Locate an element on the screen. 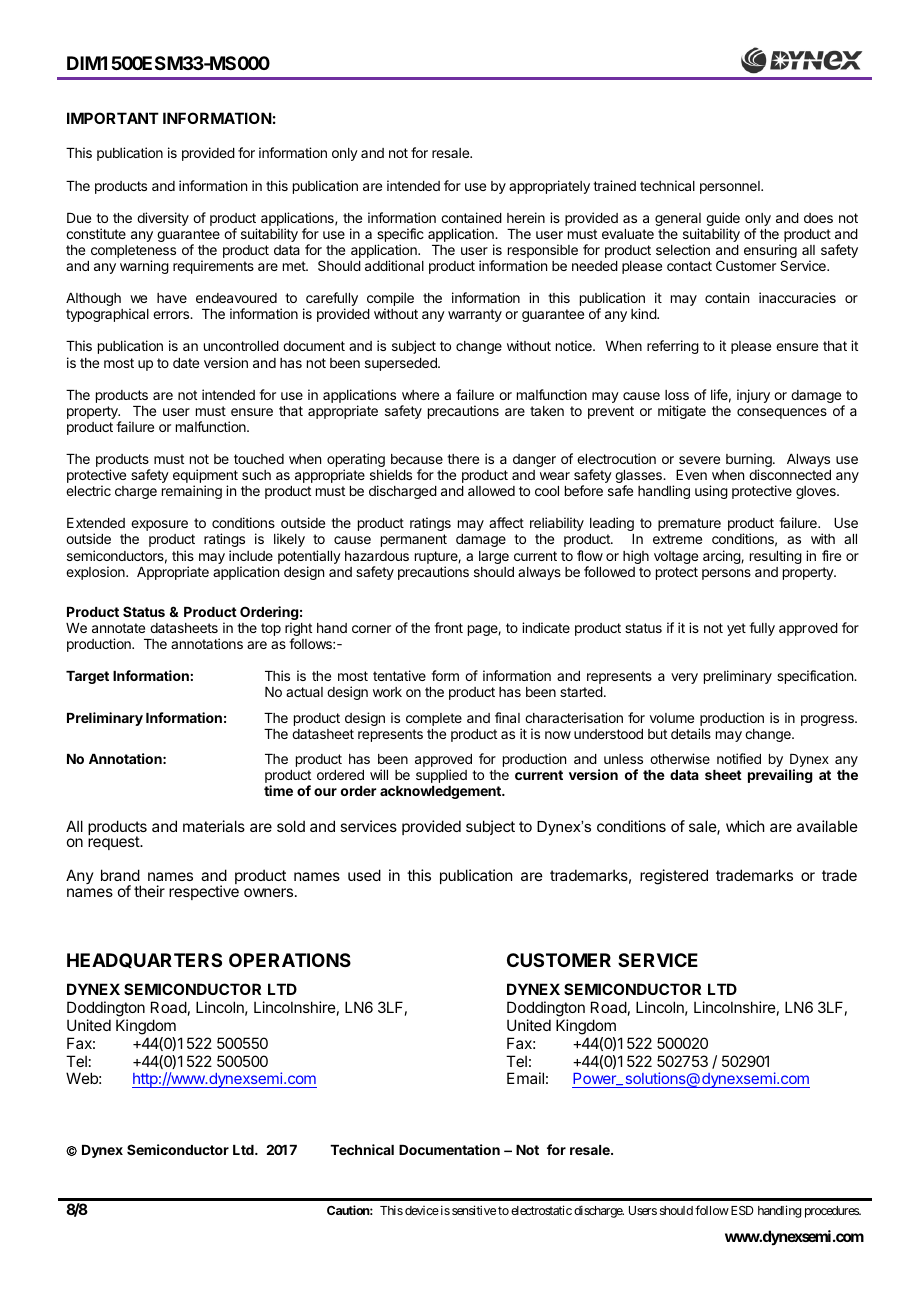 The height and width of the screenshot is (1308, 924). which is located at coordinates (745, 826).
